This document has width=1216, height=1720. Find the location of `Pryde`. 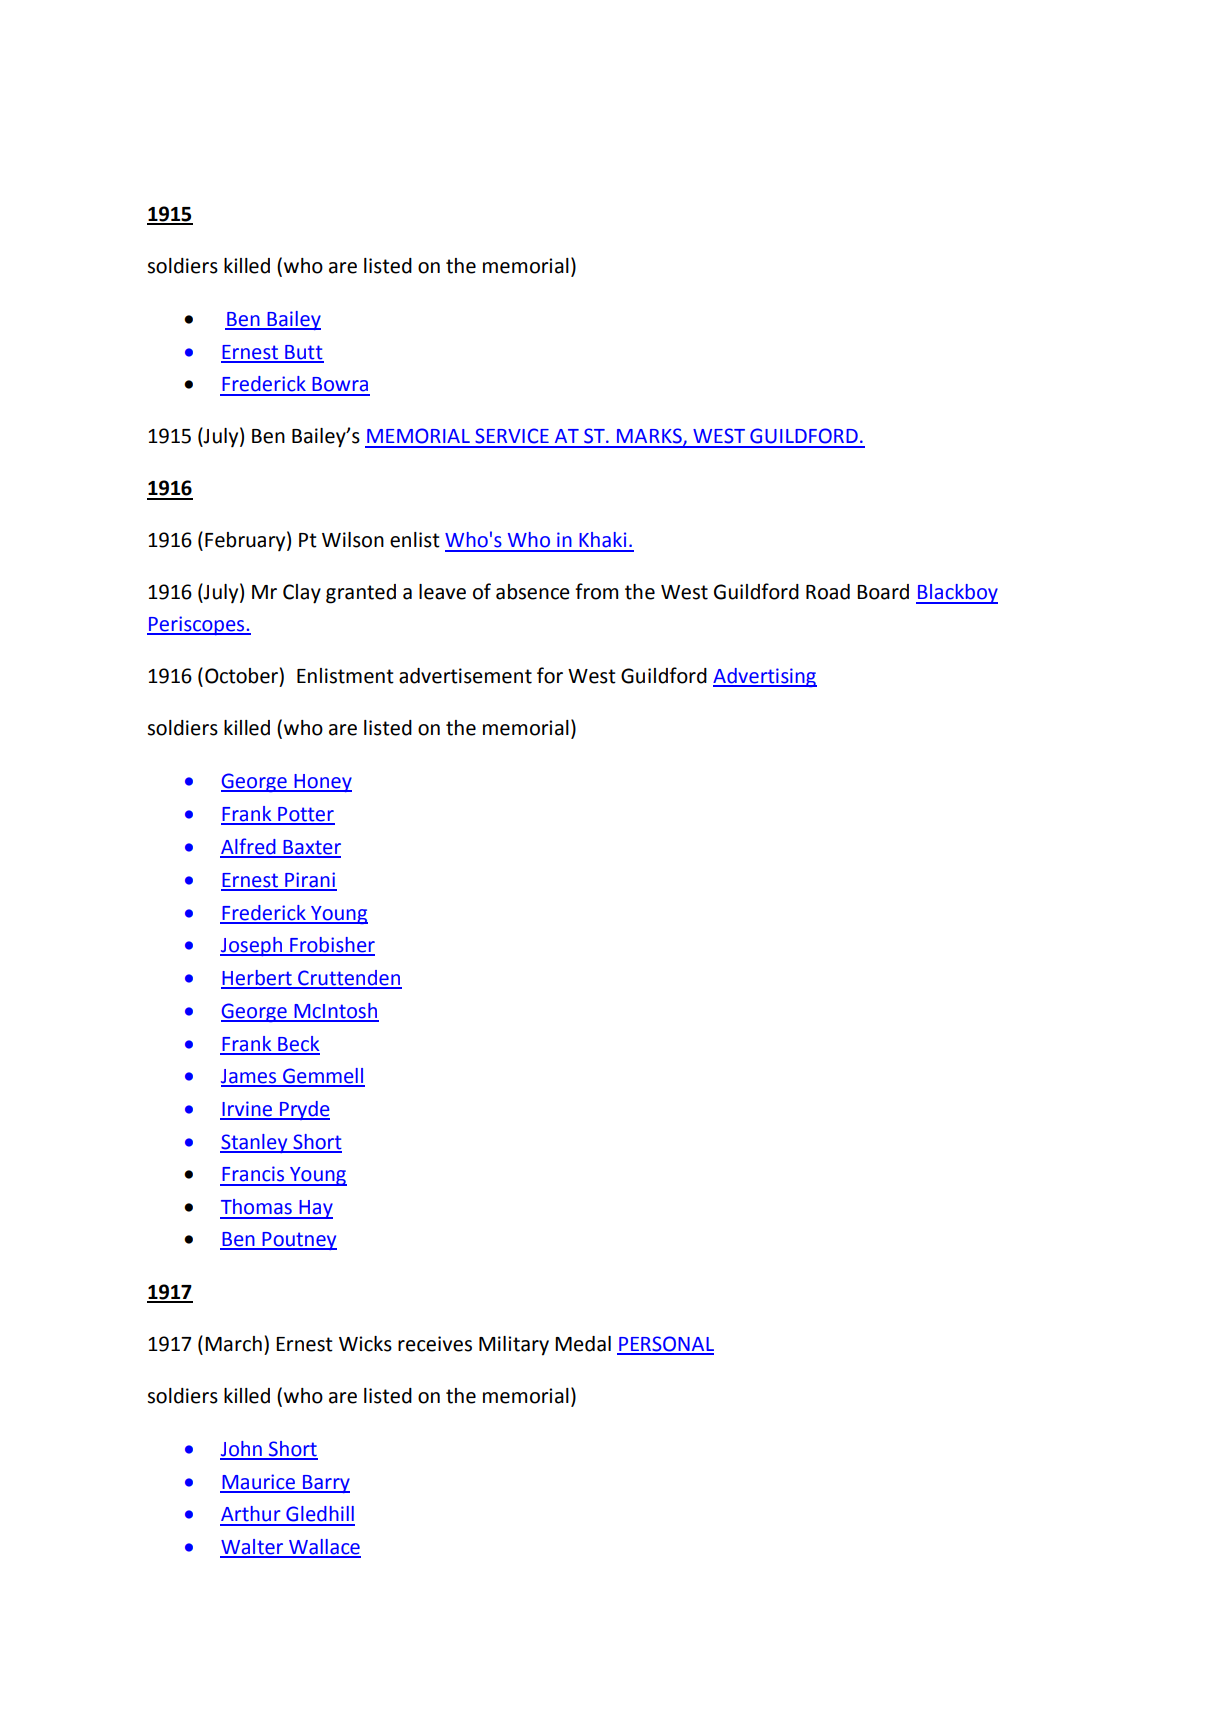

Pryde is located at coordinates (303, 1110).
